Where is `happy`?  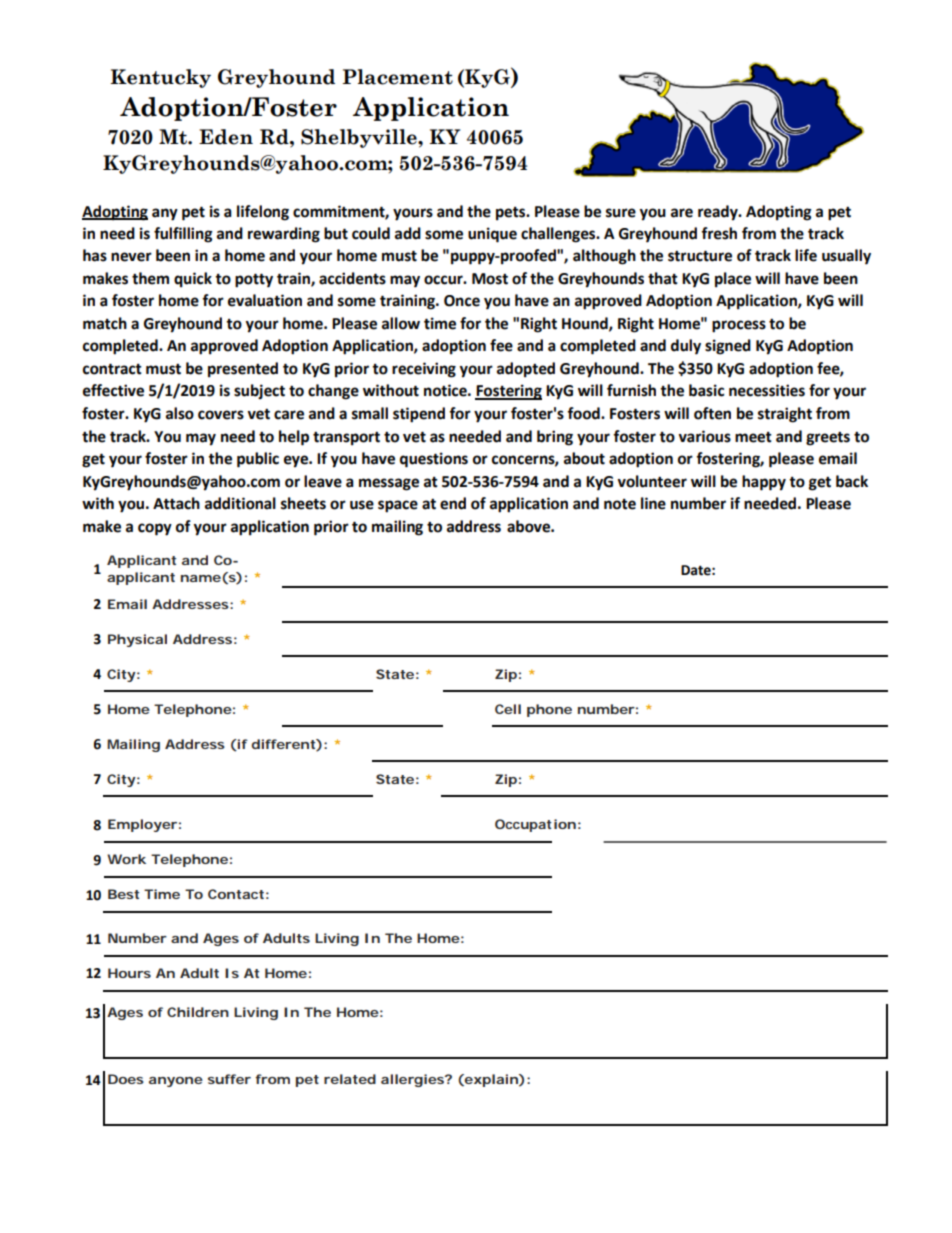 happy is located at coordinates (764, 483).
